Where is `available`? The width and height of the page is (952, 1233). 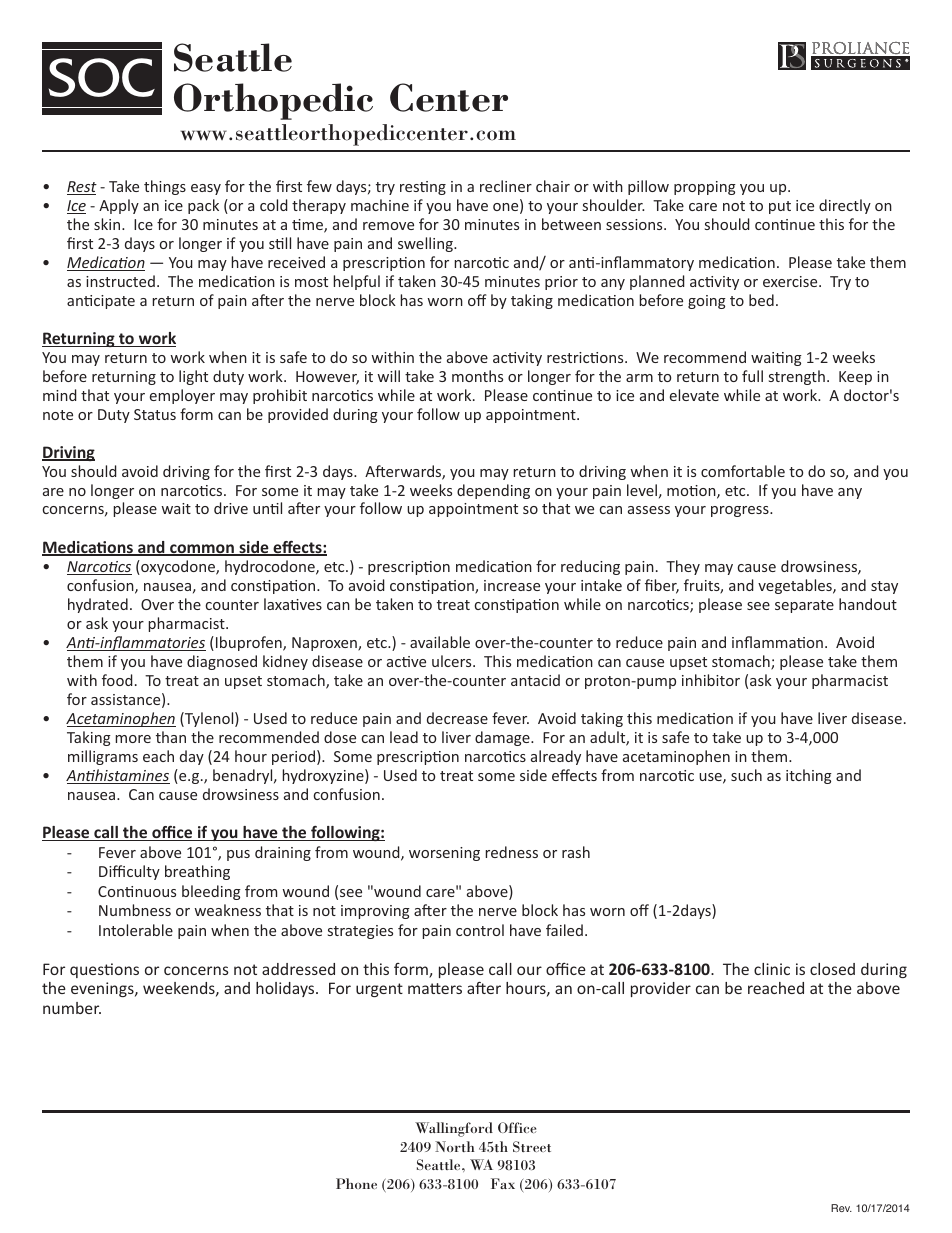
available is located at coordinates (440, 642).
